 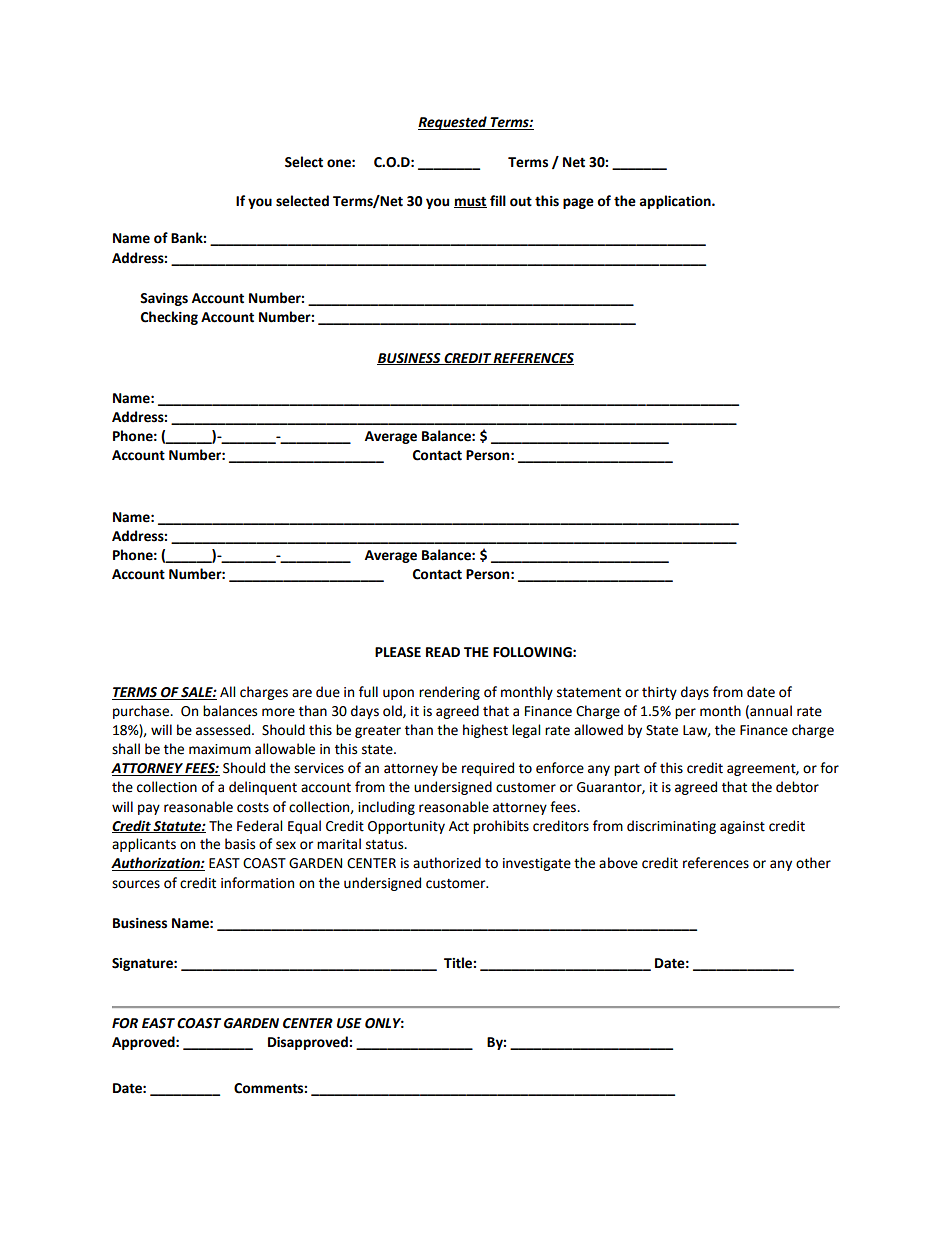 I want to click on application, so click(x=676, y=202).
